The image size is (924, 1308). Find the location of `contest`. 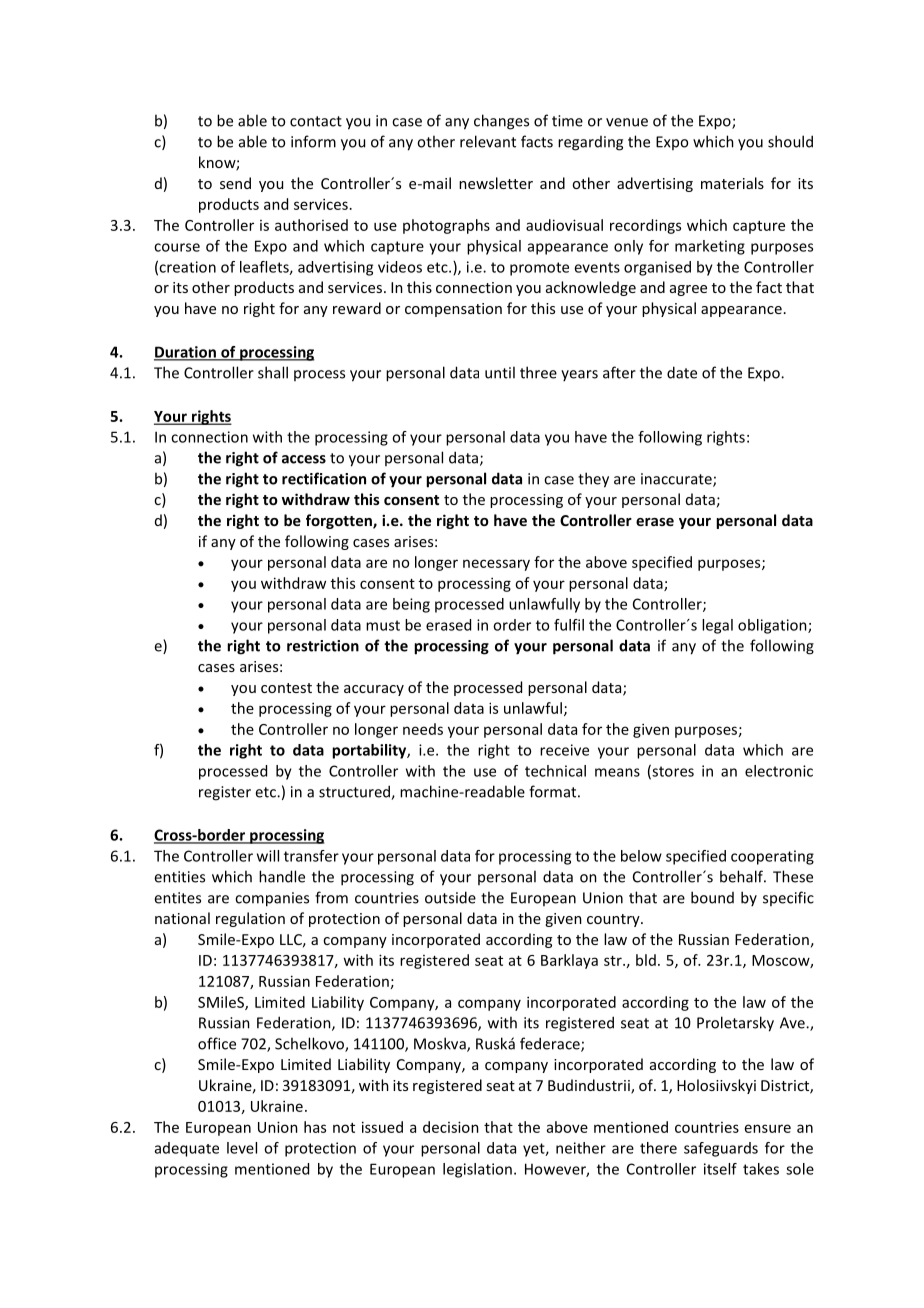

contest is located at coordinates (286, 688).
